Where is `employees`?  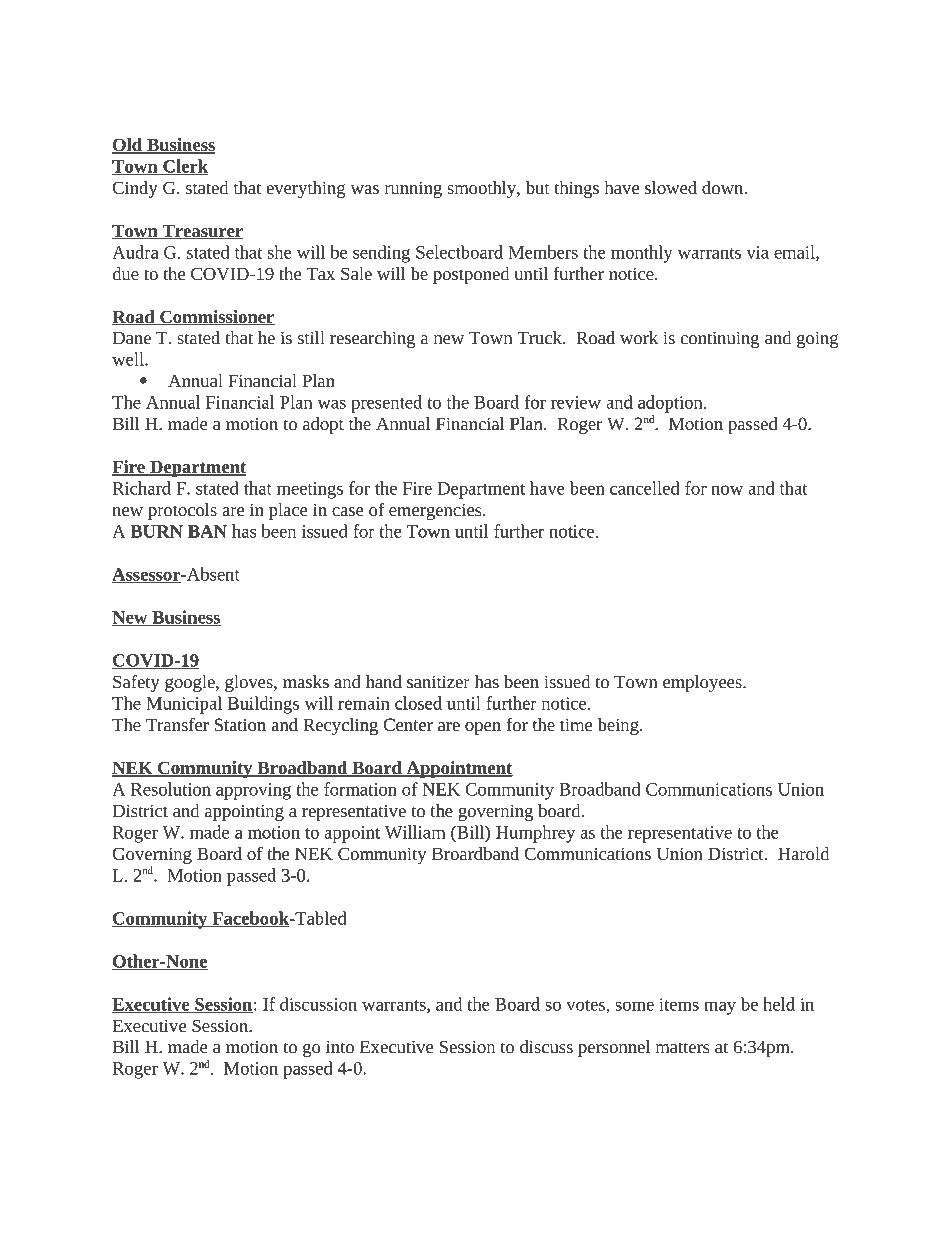
employees is located at coordinates (703, 683).
